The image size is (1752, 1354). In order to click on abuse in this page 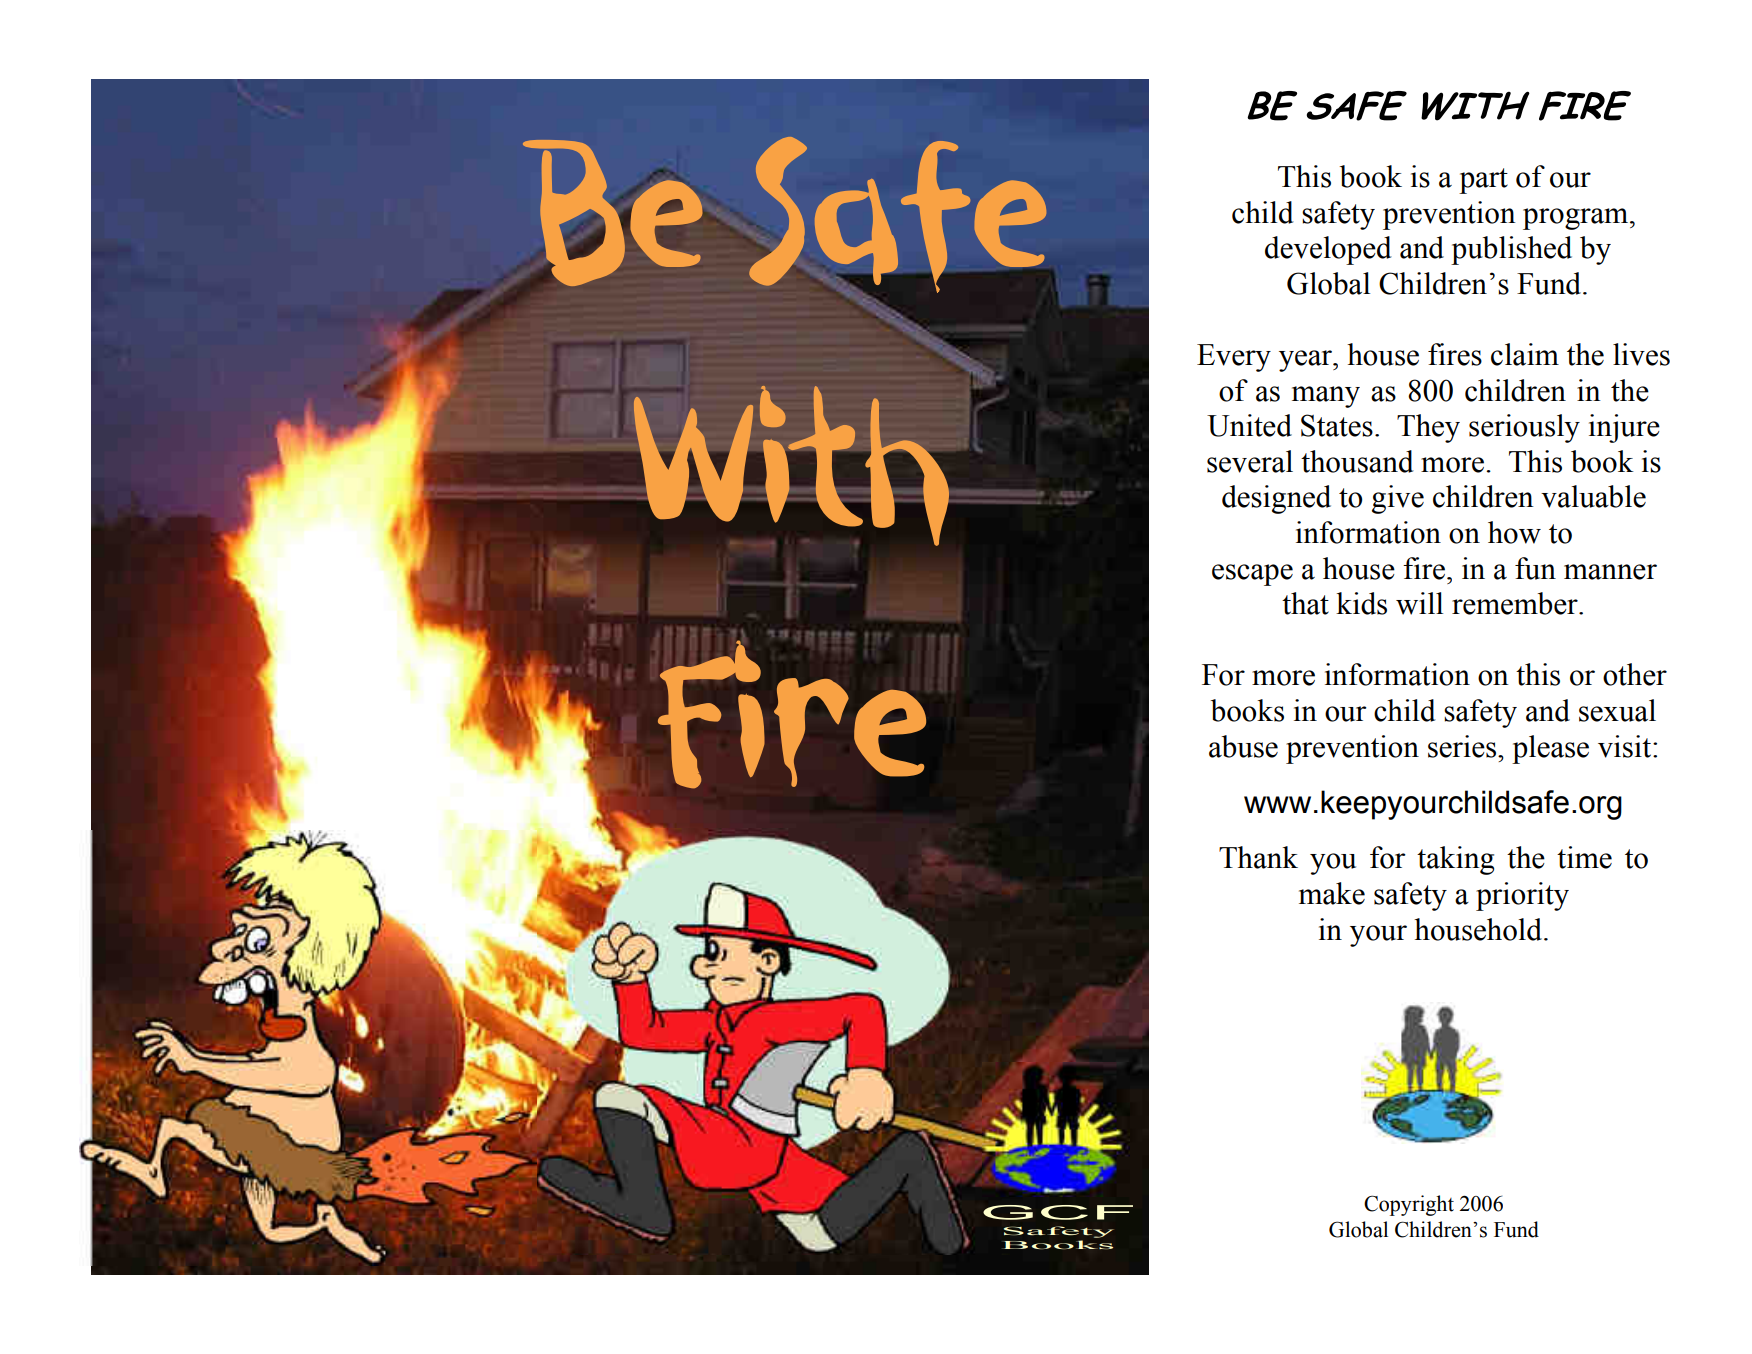, I will do `click(1243, 746)`.
